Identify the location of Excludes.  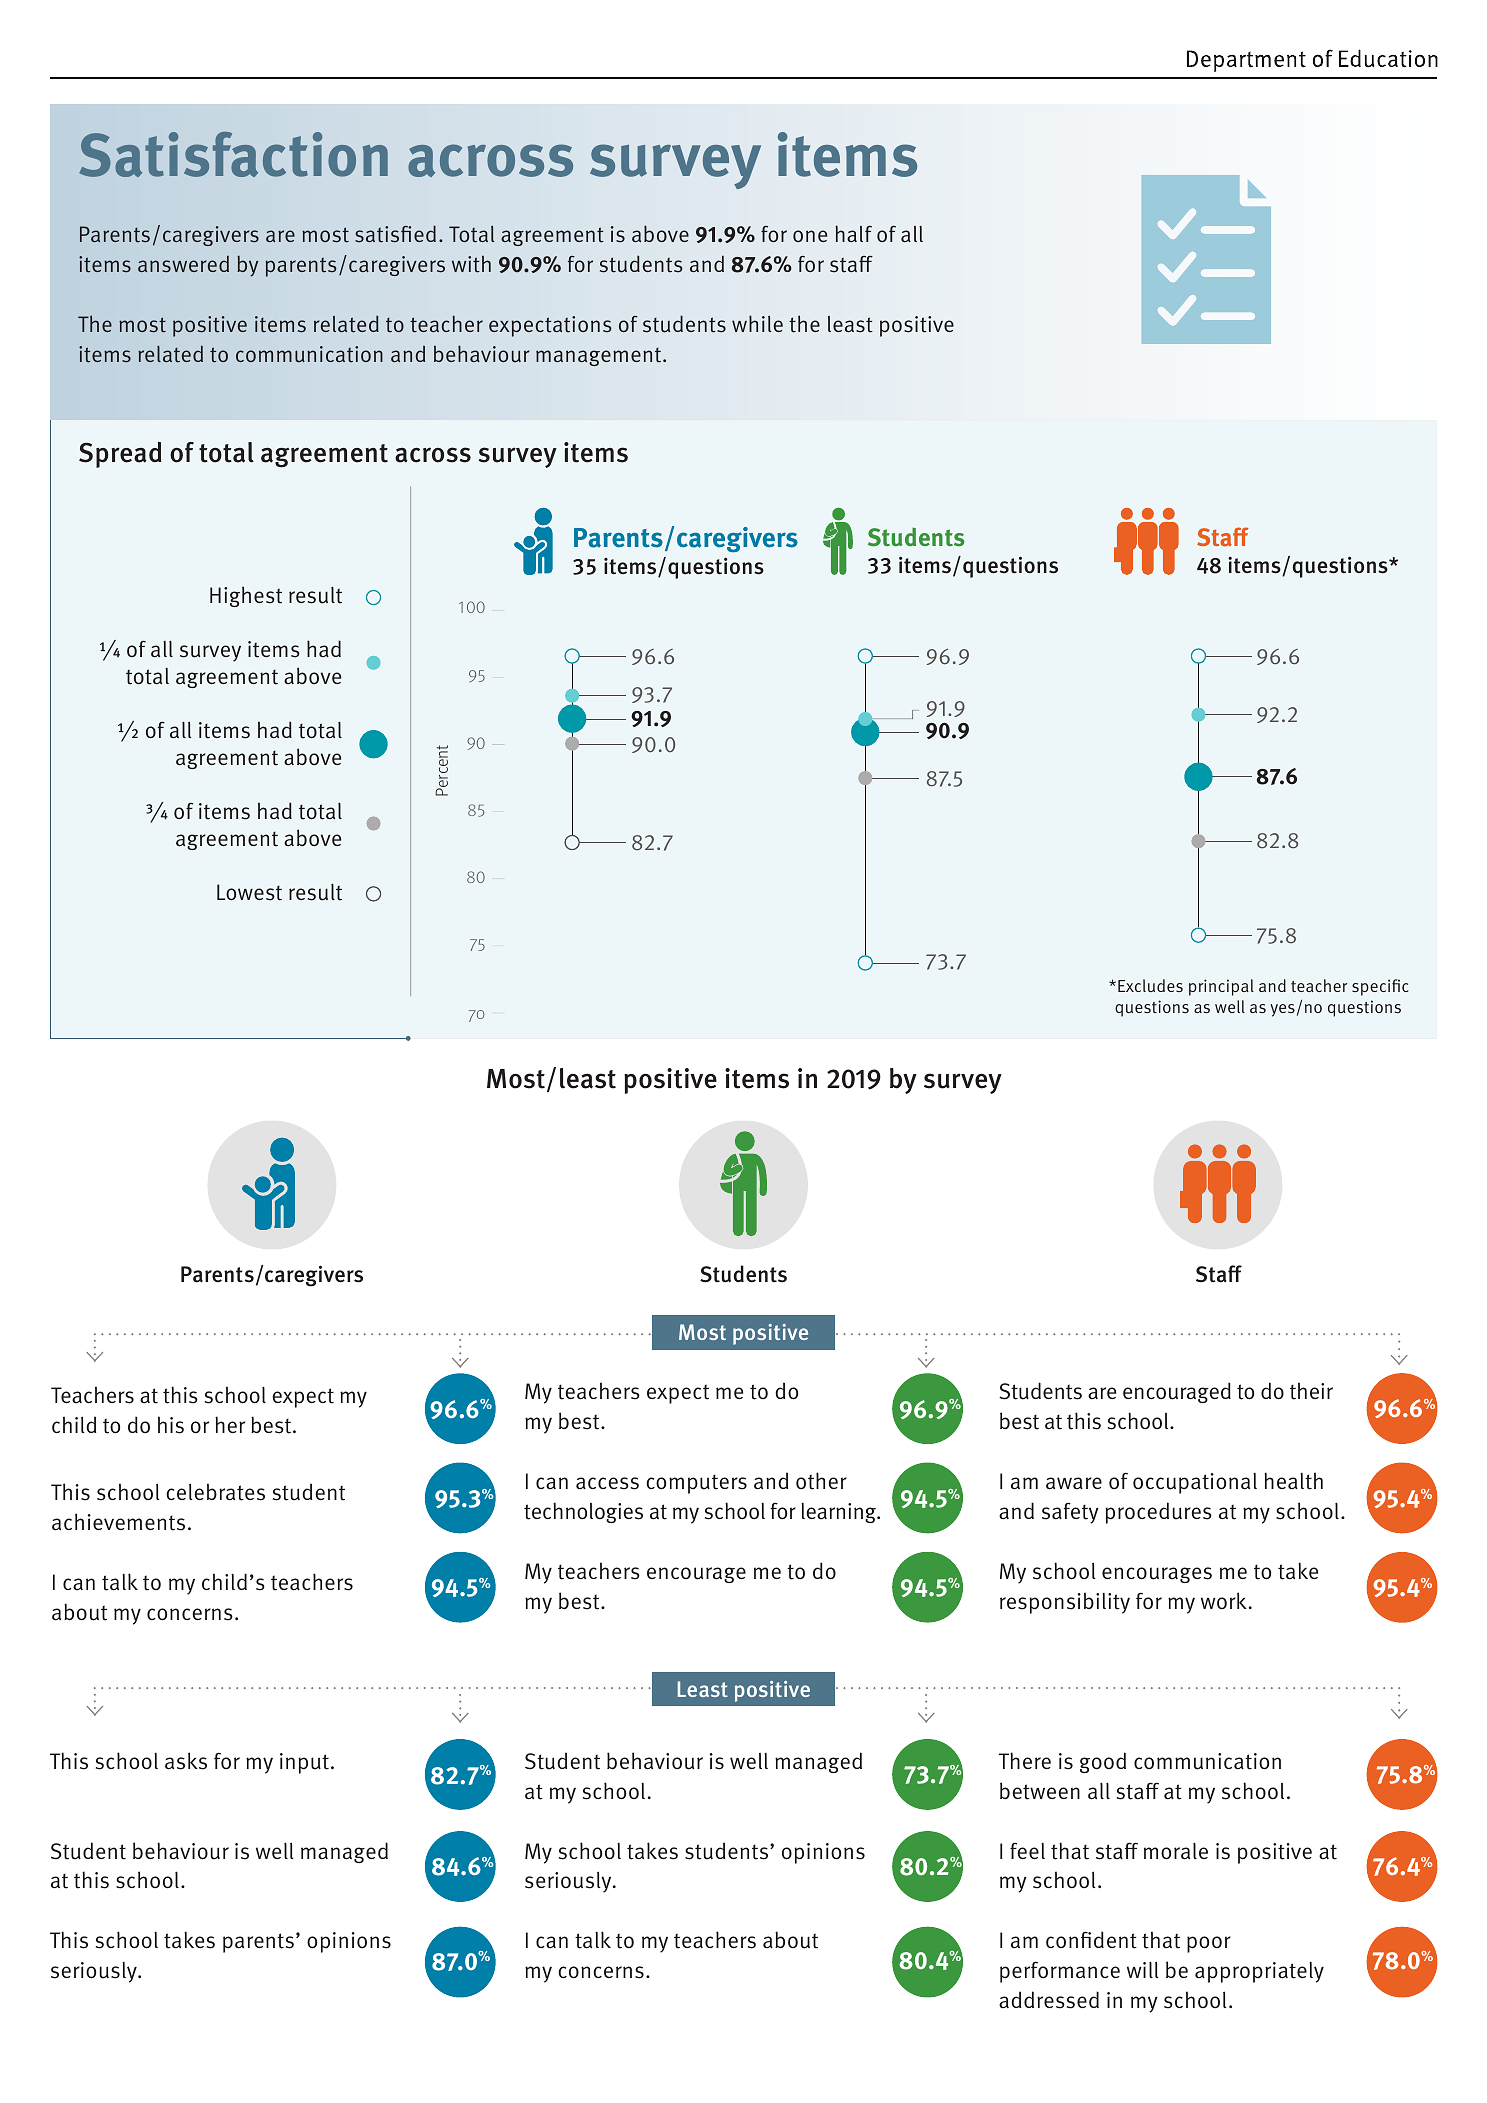
(1150, 986).
